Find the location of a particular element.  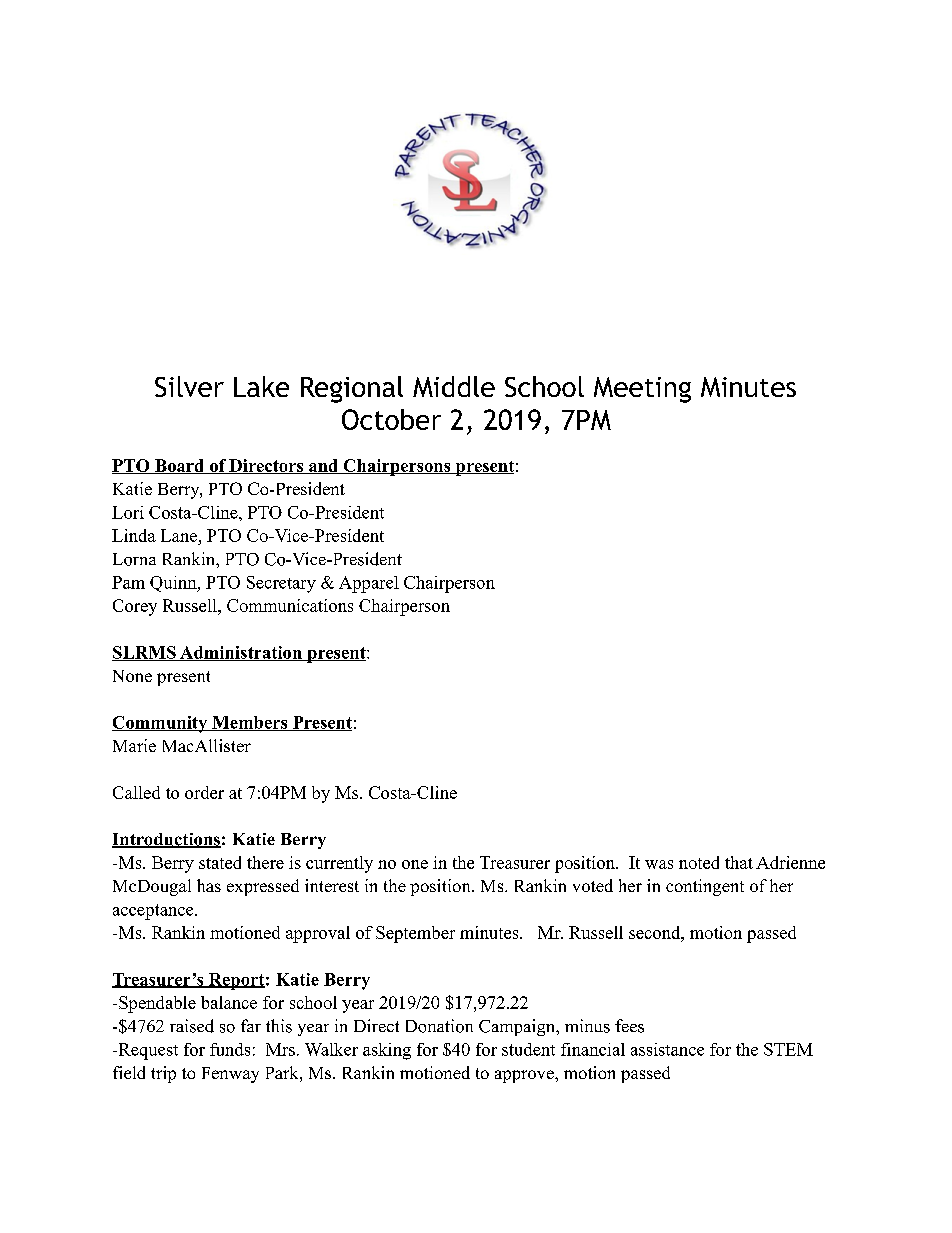

noted is located at coordinates (699, 862).
